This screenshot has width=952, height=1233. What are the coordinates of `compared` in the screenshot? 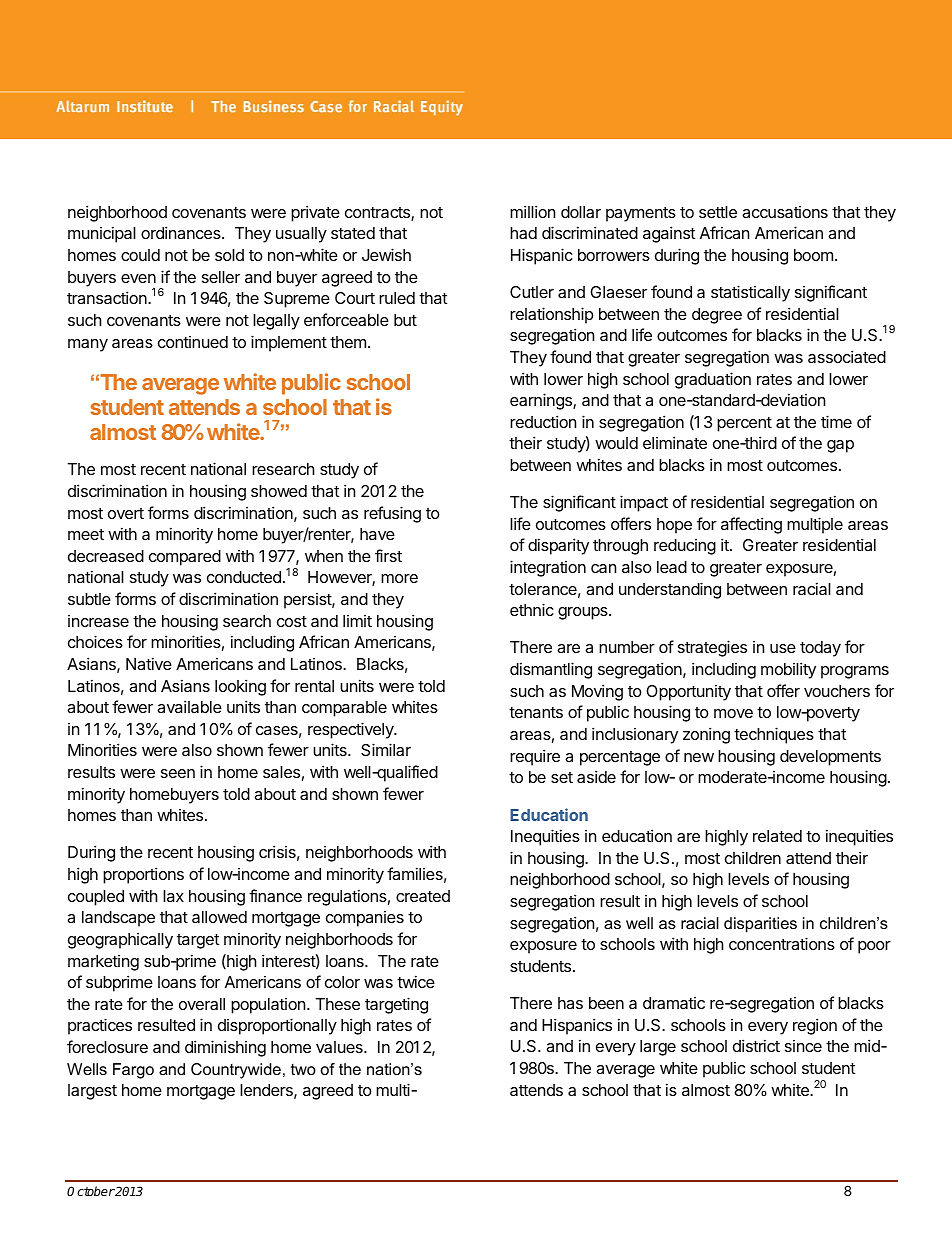 It's located at (185, 558).
